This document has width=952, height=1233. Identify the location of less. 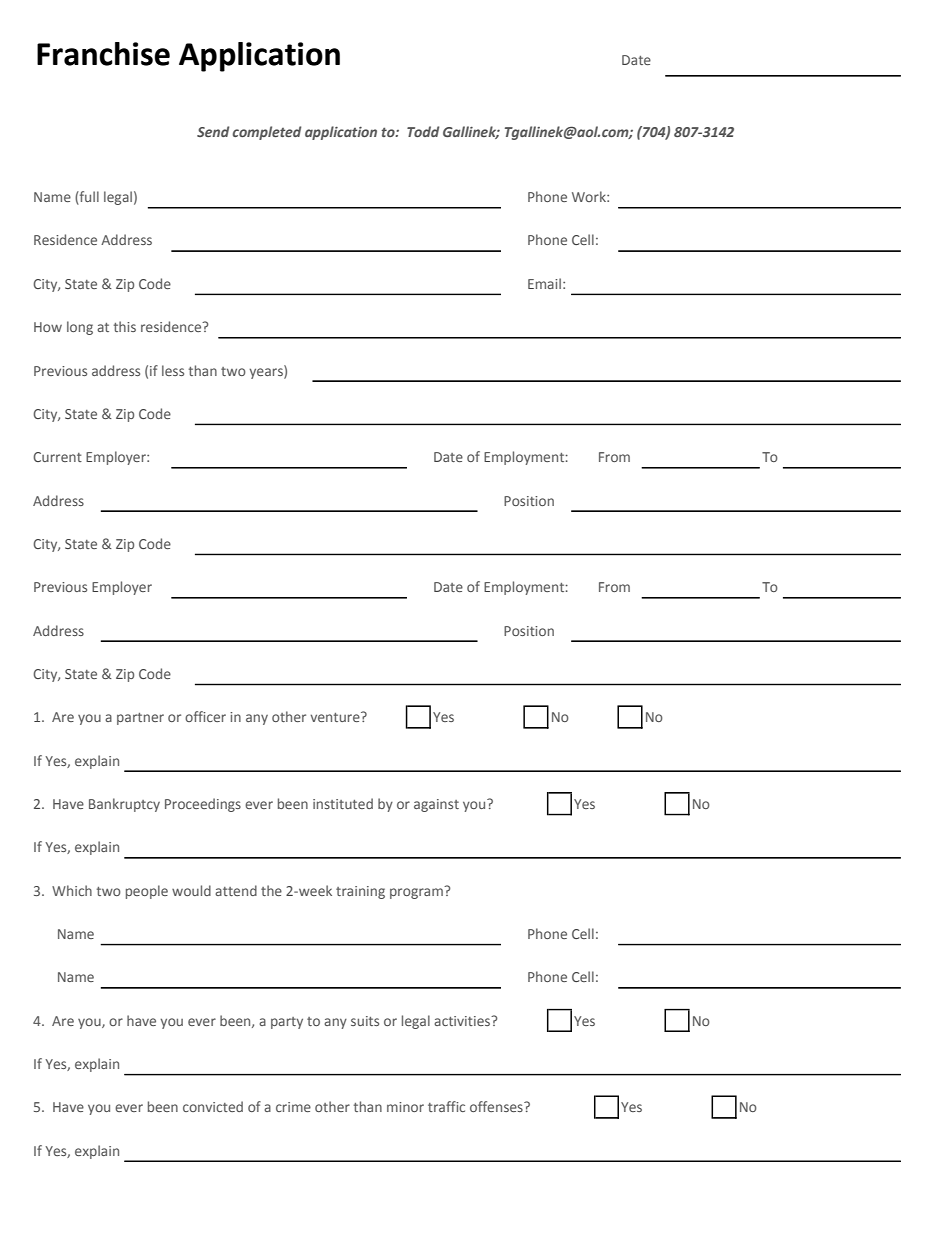
(173, 370).
